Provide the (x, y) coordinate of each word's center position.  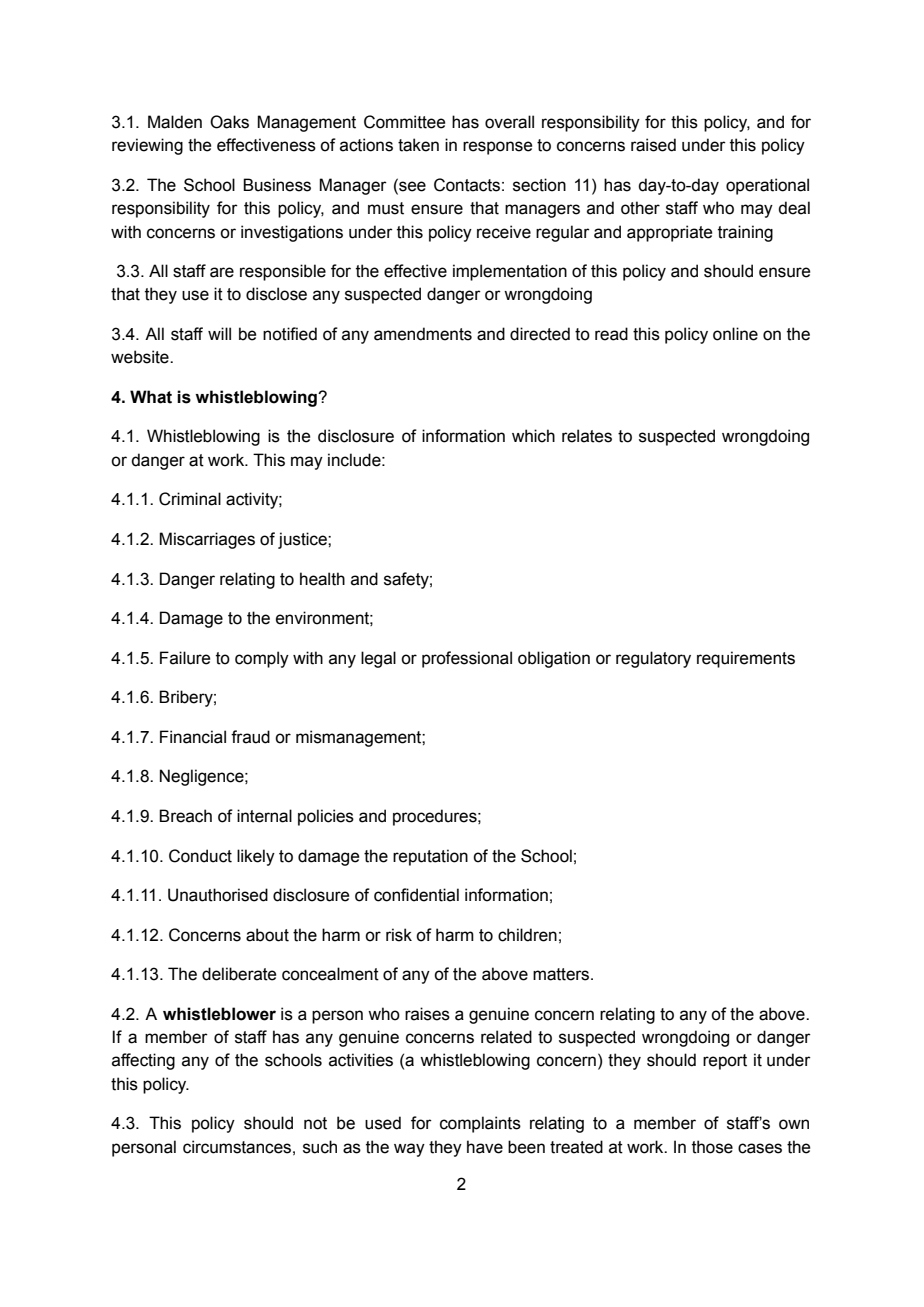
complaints (480, 1124)
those (712, 1147)
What (151, 397)
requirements (746, 659)
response (497, 148)
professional (467, 659)
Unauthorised (218, 895)
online (735, 334)
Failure (185, 658)
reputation (430, 857)
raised (653, 145)
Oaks (229, 122)
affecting (143, 1061)
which (533, 436)
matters (562, 974)
